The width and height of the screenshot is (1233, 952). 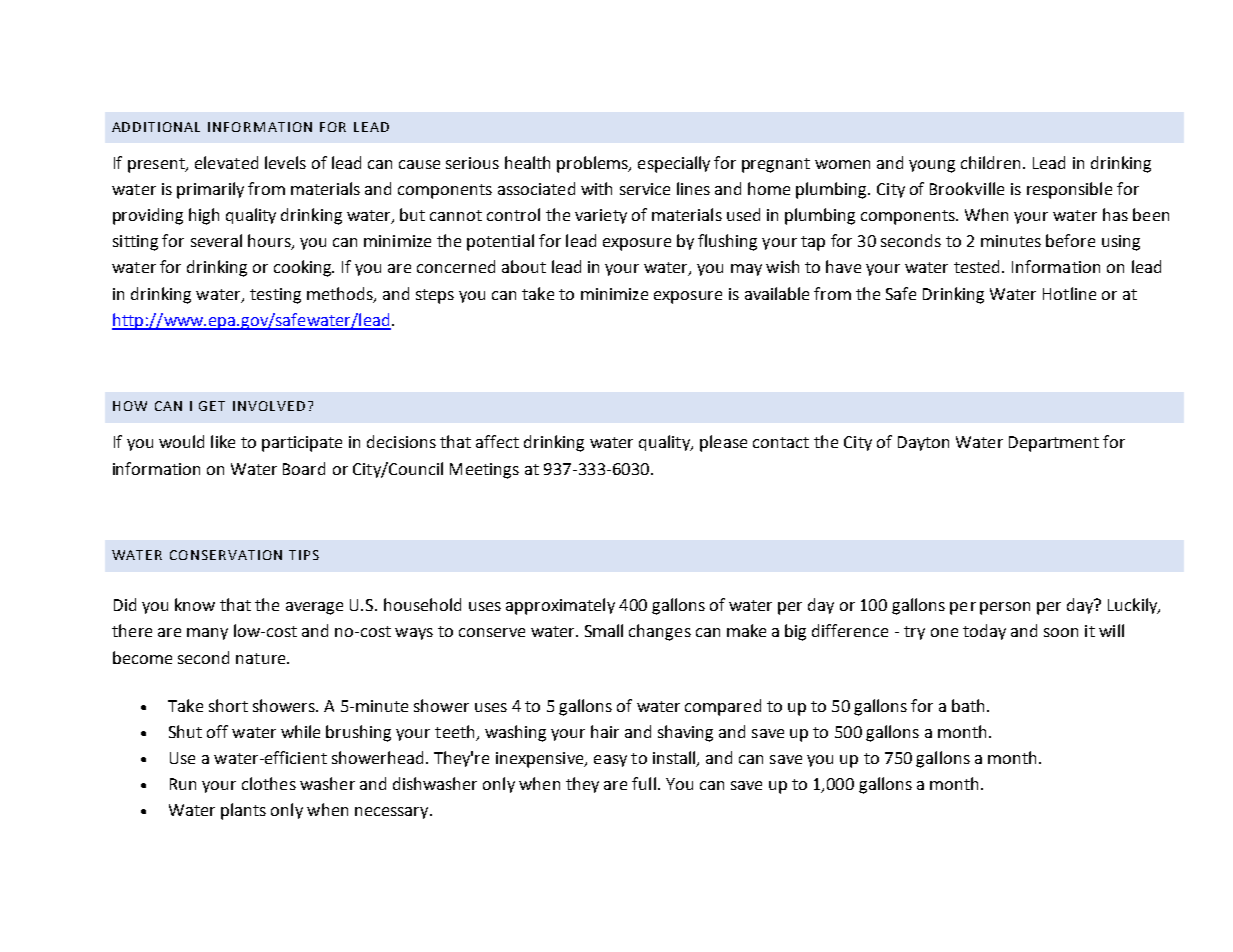 What do you see at coordinates (746, 270) in the screenshot?
I see `may` at bounding box center [746, 270].
